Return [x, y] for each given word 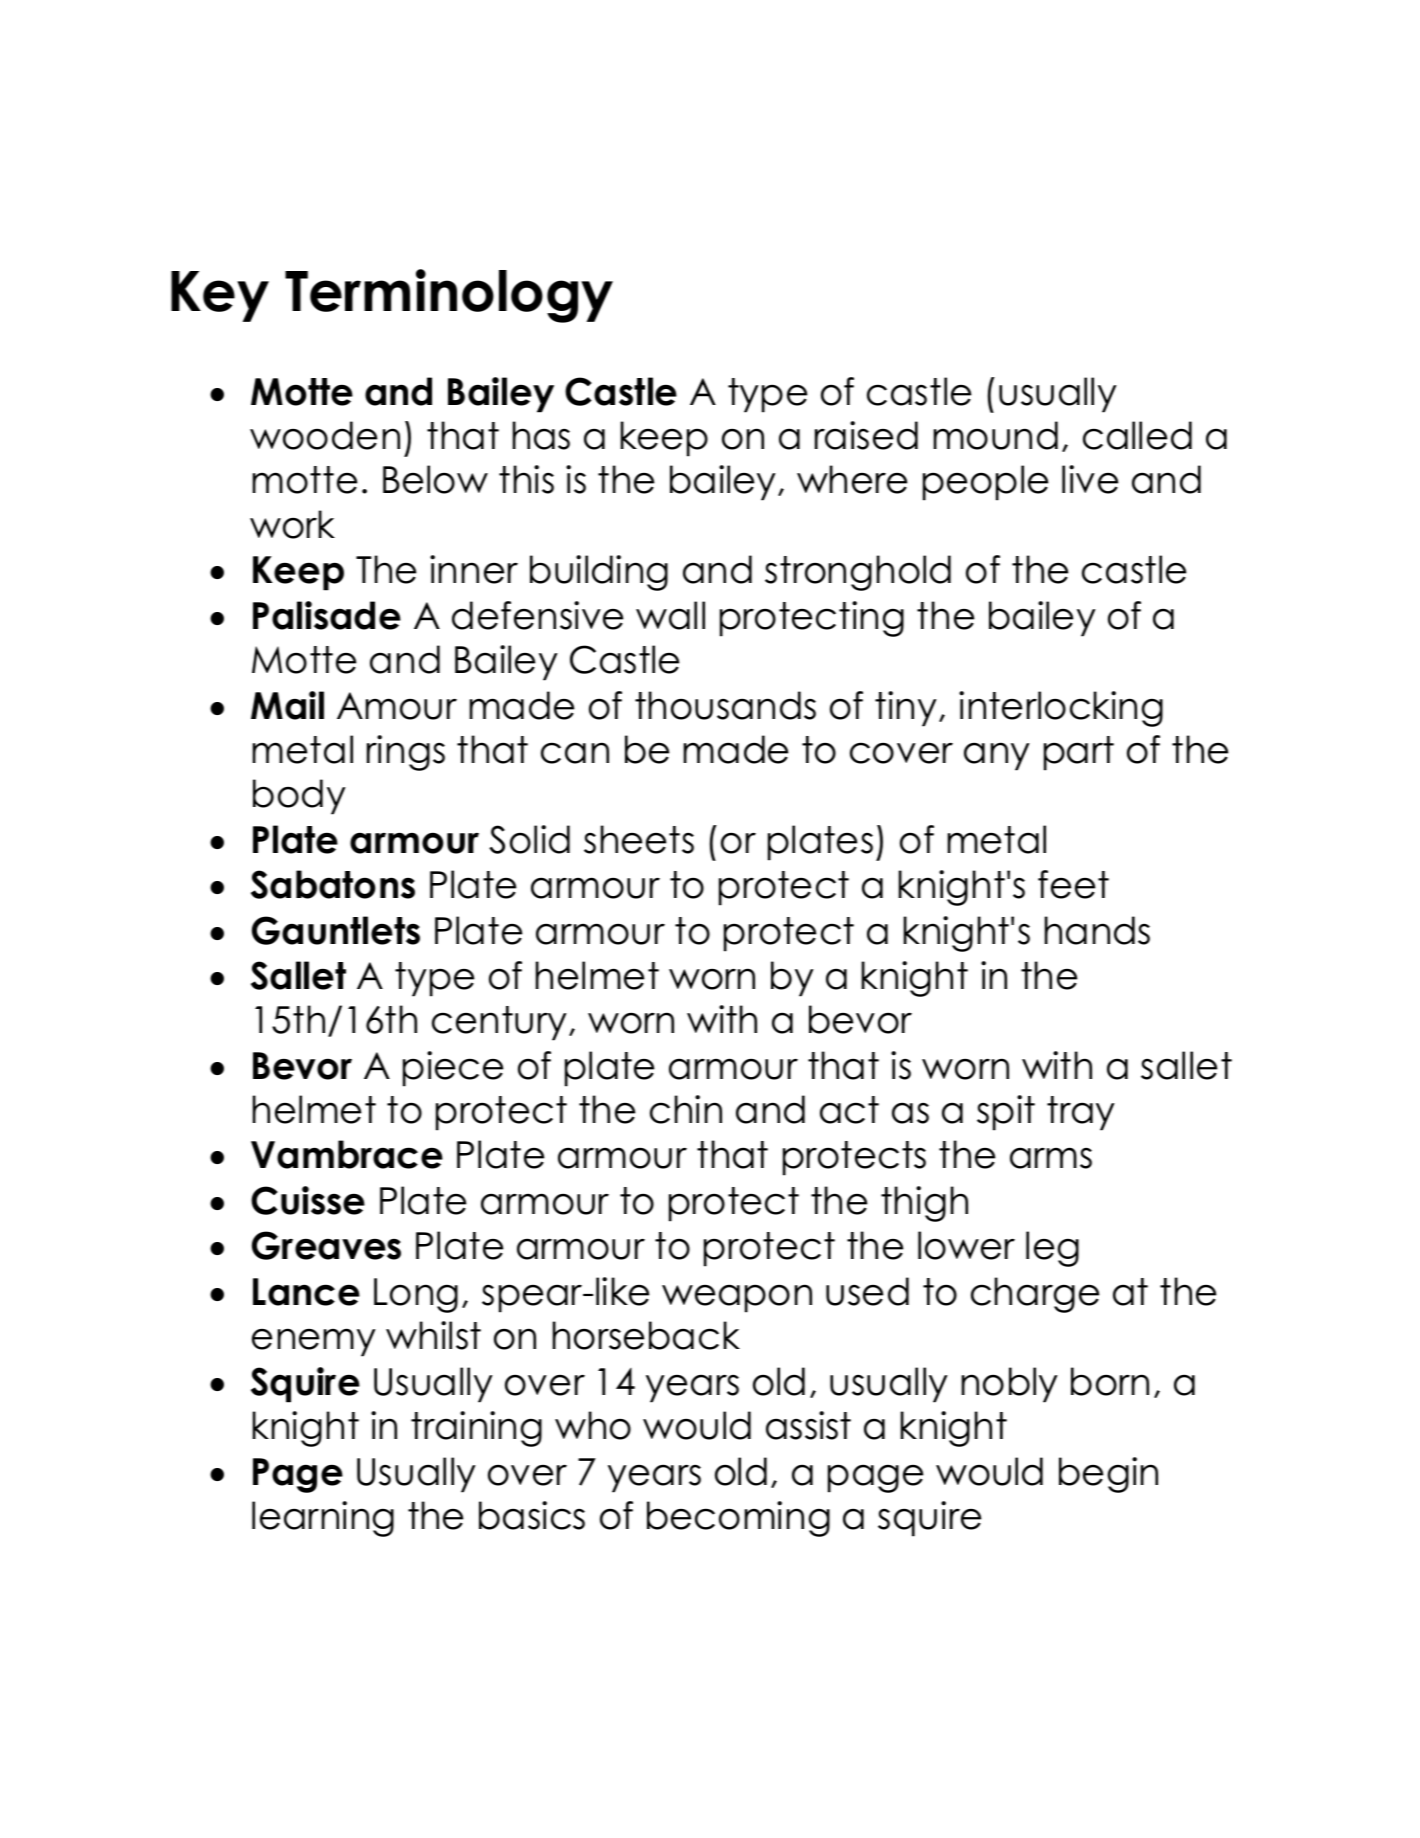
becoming [738, 1519]
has [541, 435]
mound [996, 435]
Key [220, 296]
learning [323, 1519]
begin [1108, 1475]
